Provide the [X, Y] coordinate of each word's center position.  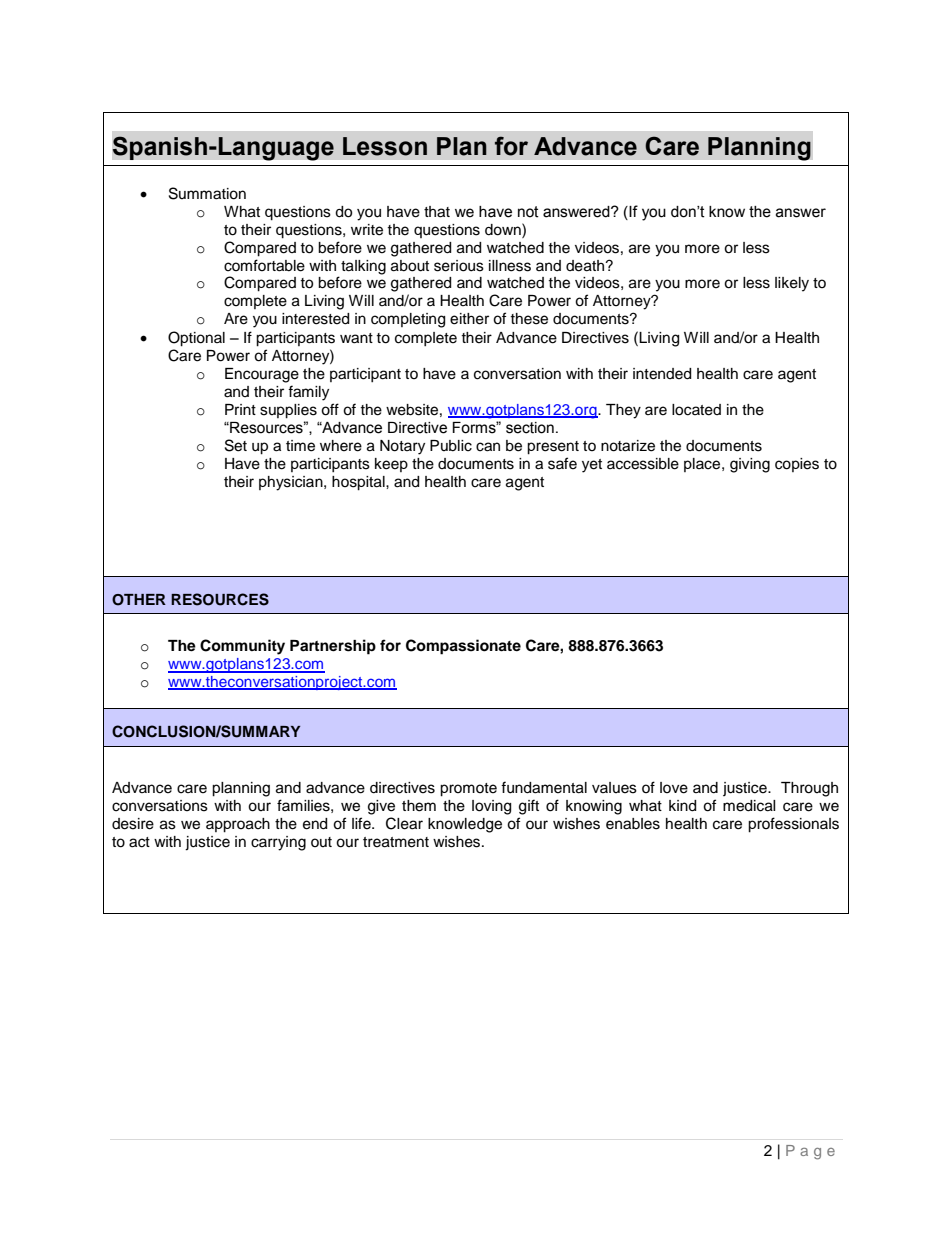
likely [792, 284]
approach [238, 825]
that [437, 212]
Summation [207, 193]
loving [491, 807]
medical [749, 806]
